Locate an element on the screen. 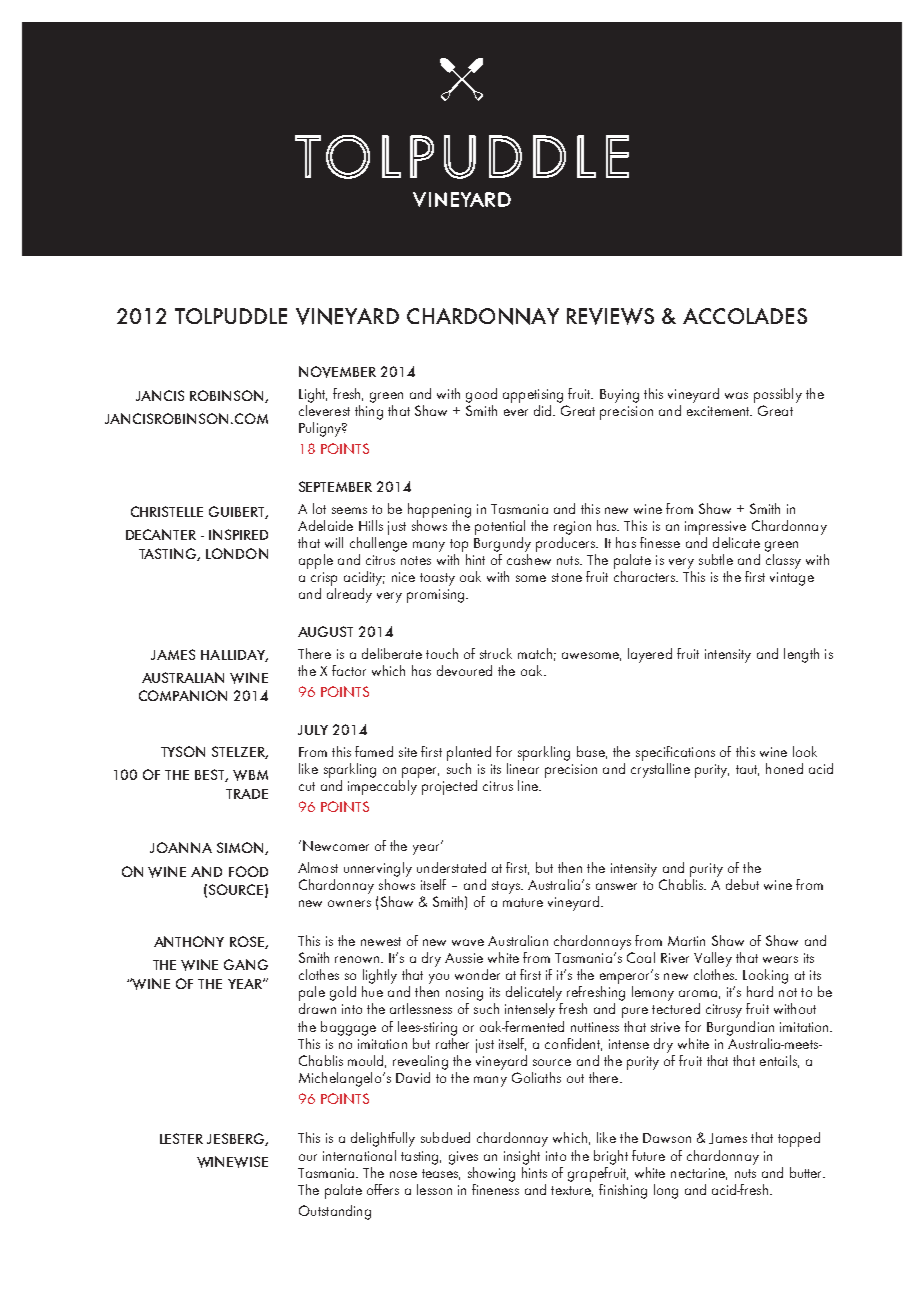 Image resolution: width=924 pixels, height=1308 pixels. long is located at coordinates (666, 1191).
